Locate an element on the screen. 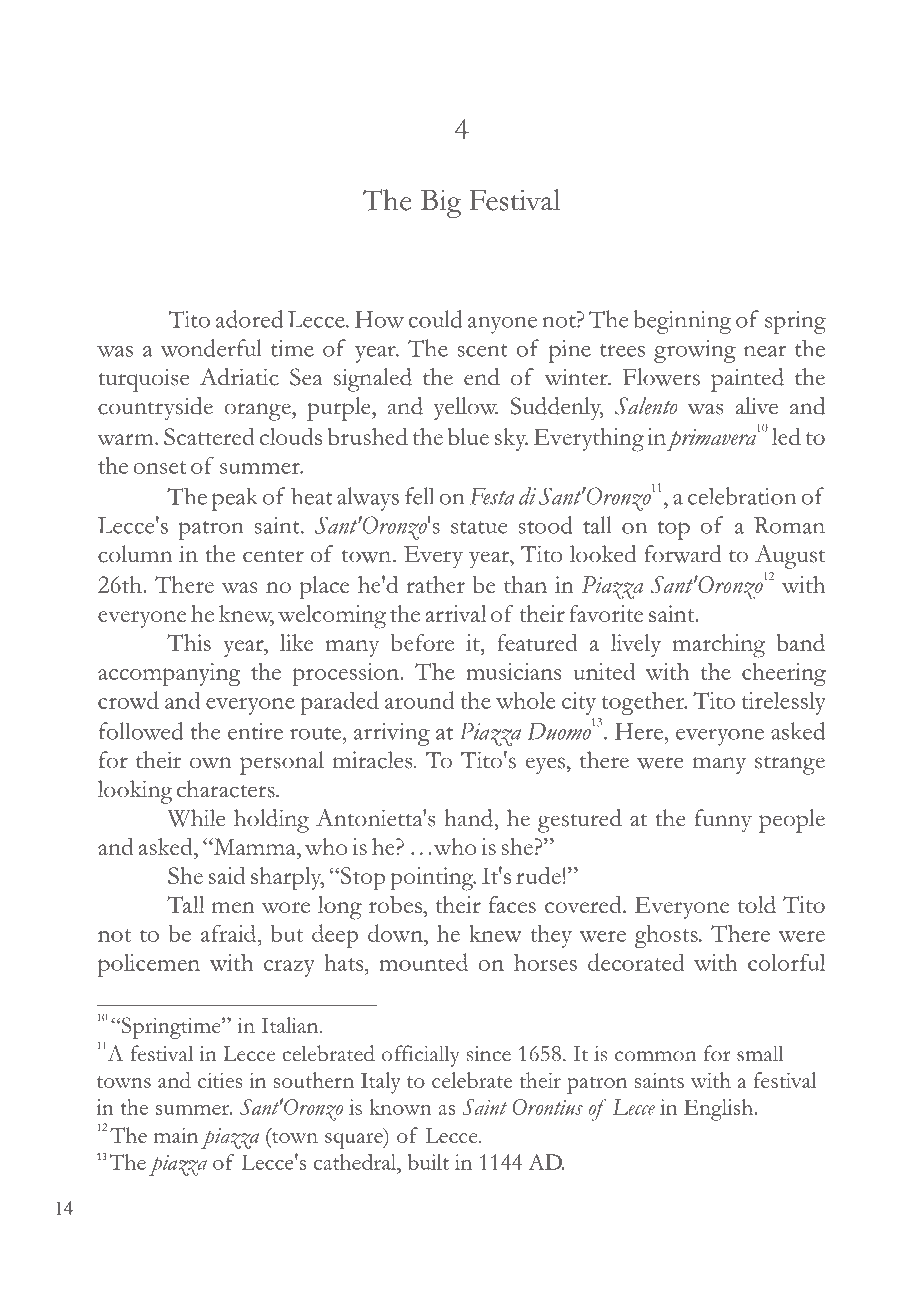 This screenshot has width=924, height=1289. Big is located at coordinates (441, 204).
